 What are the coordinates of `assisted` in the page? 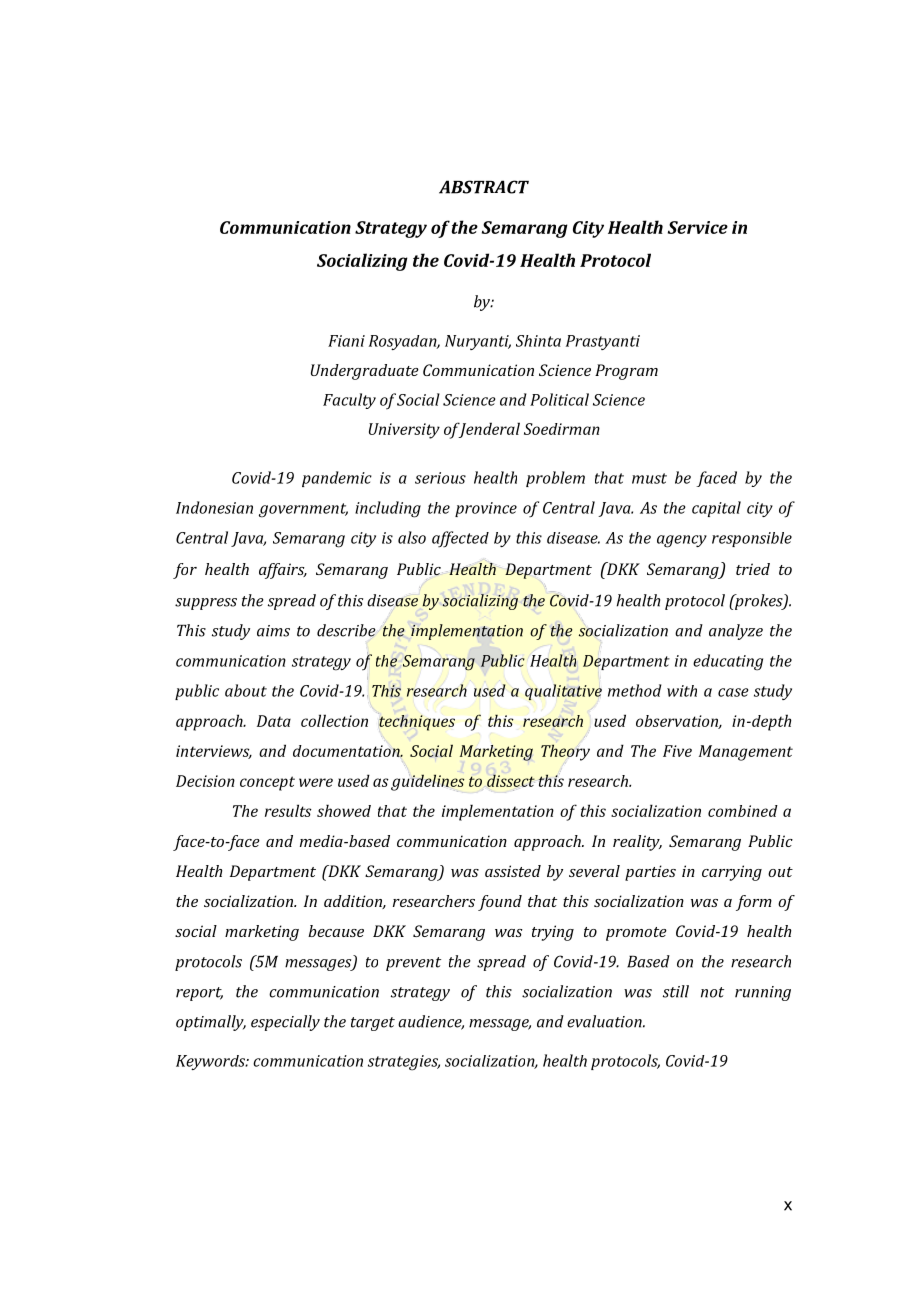 It's located at (513, 871).
